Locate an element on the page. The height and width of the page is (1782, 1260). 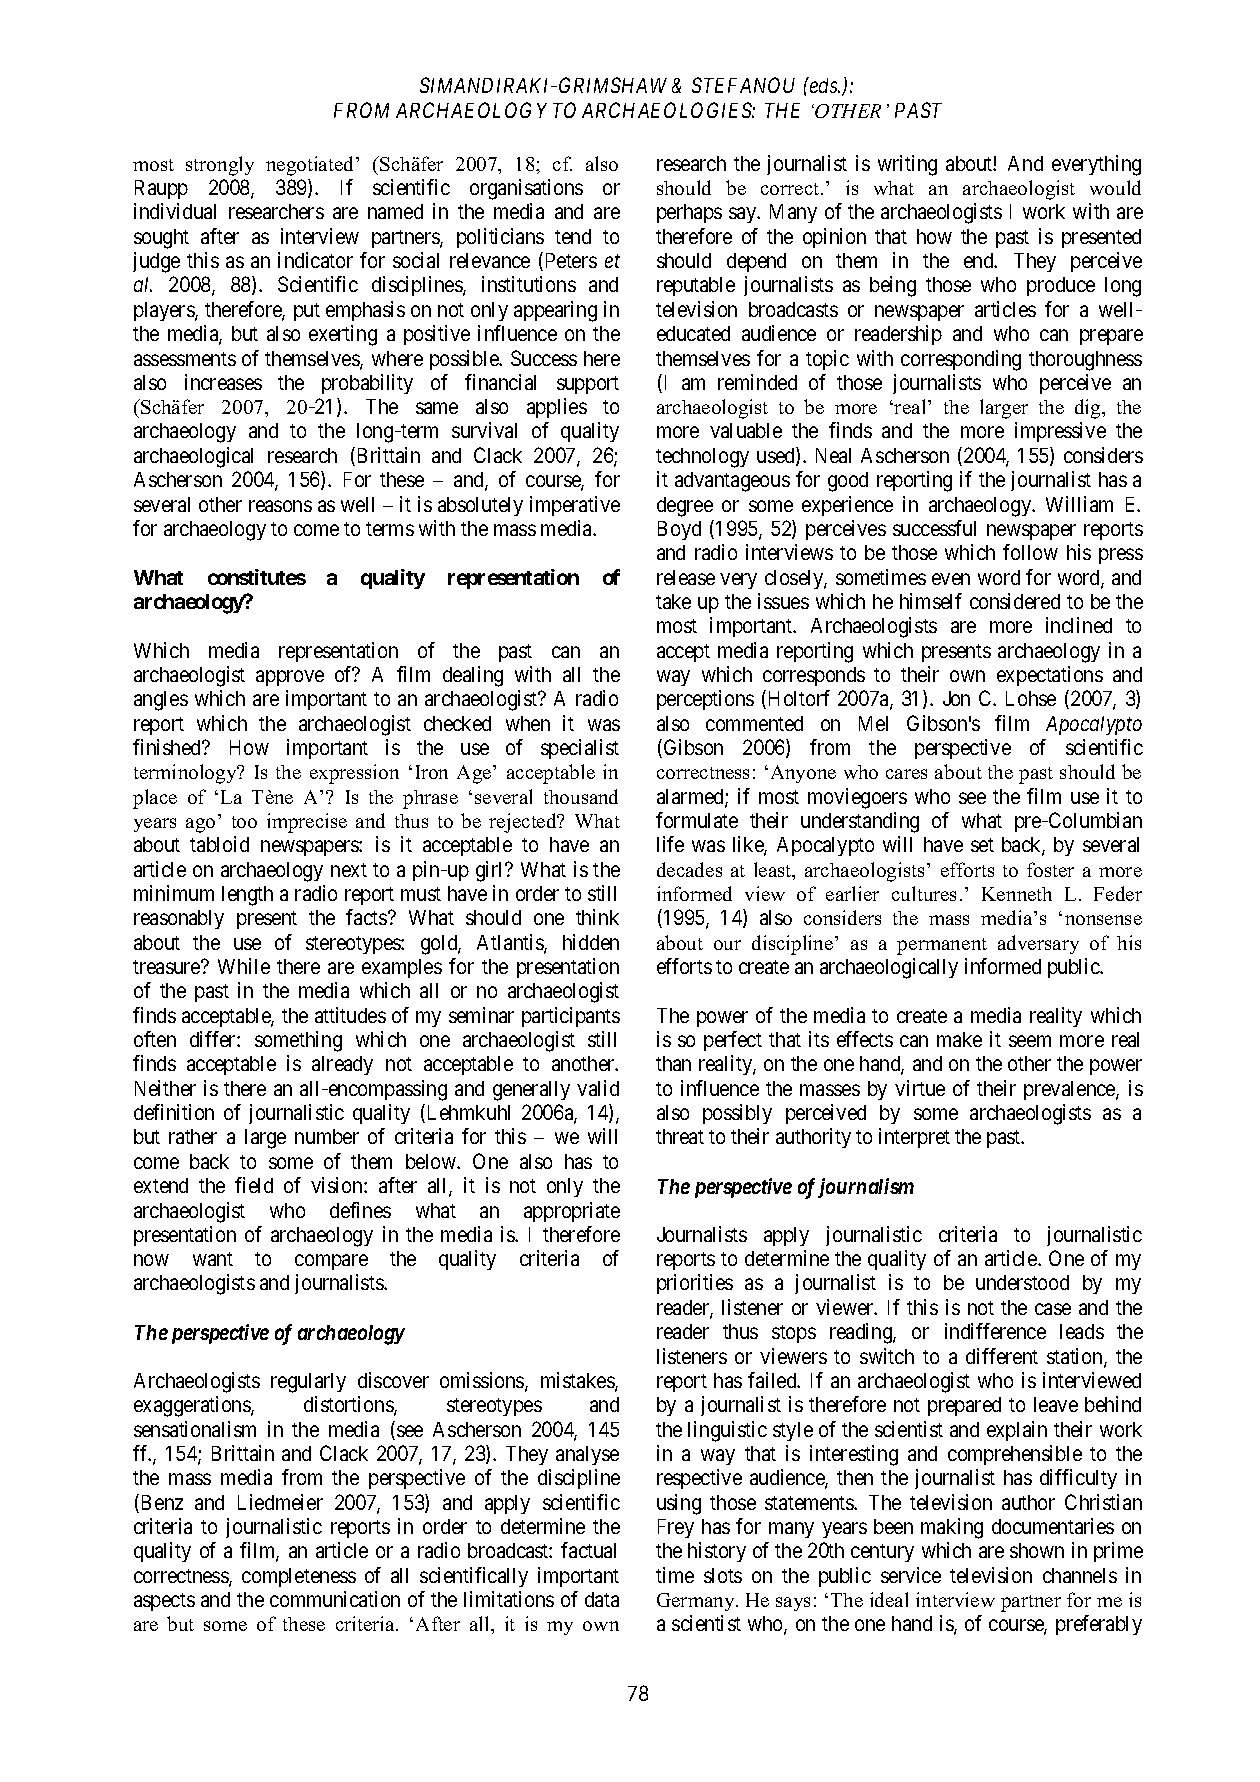
reasons is located at coordinates (280, 506).
